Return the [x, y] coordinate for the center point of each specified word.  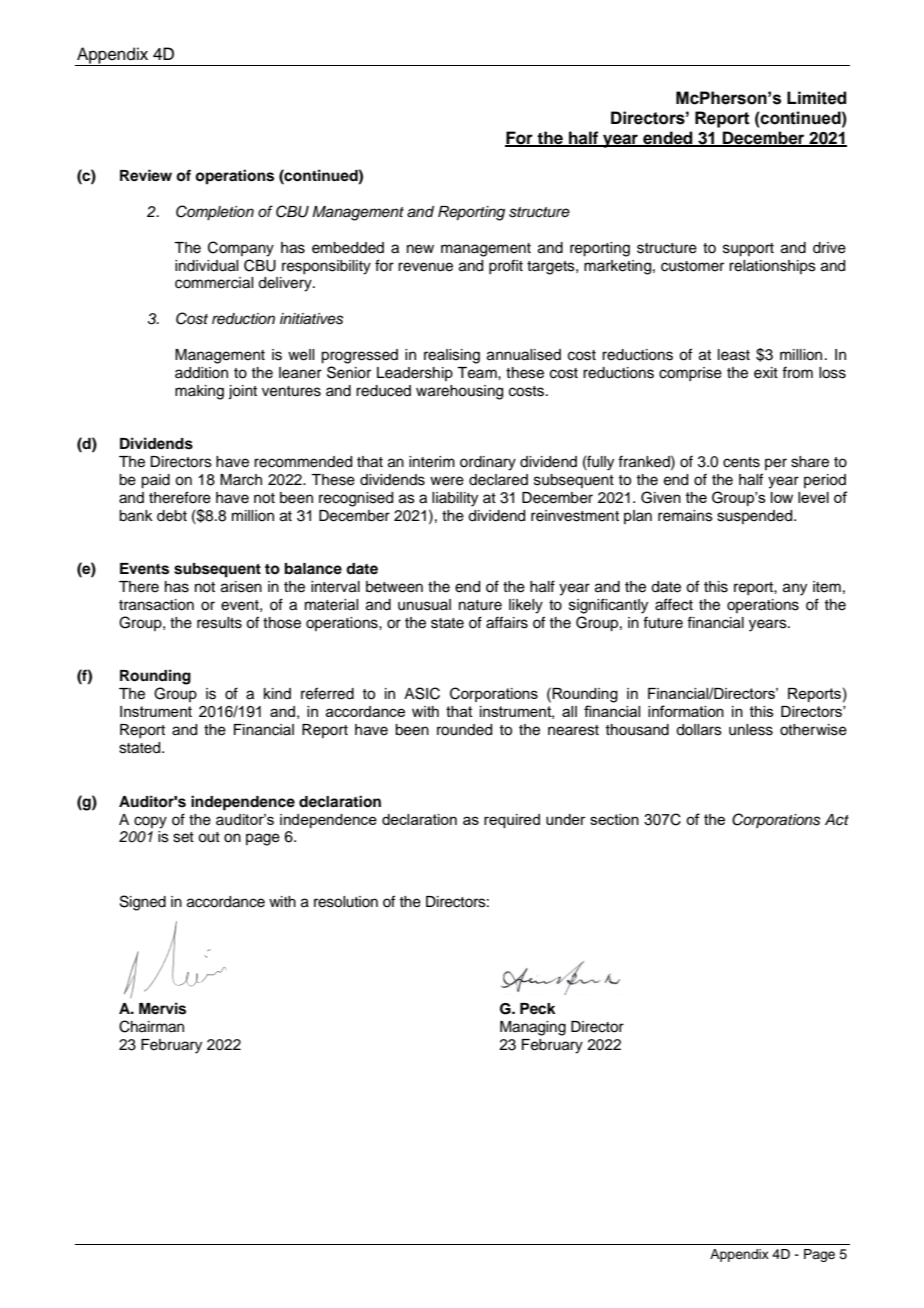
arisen [241, 587]
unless [751, 730]
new [420, 249]
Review [146, 175]
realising [452, 356]
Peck [538, 1009]
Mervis [162, 1008]
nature [480, 605]
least [734, 355]
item [827, 587]
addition [201, 373]
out [209, 837]
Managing [533, 1028]
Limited [816, 98]
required [512, 821]
